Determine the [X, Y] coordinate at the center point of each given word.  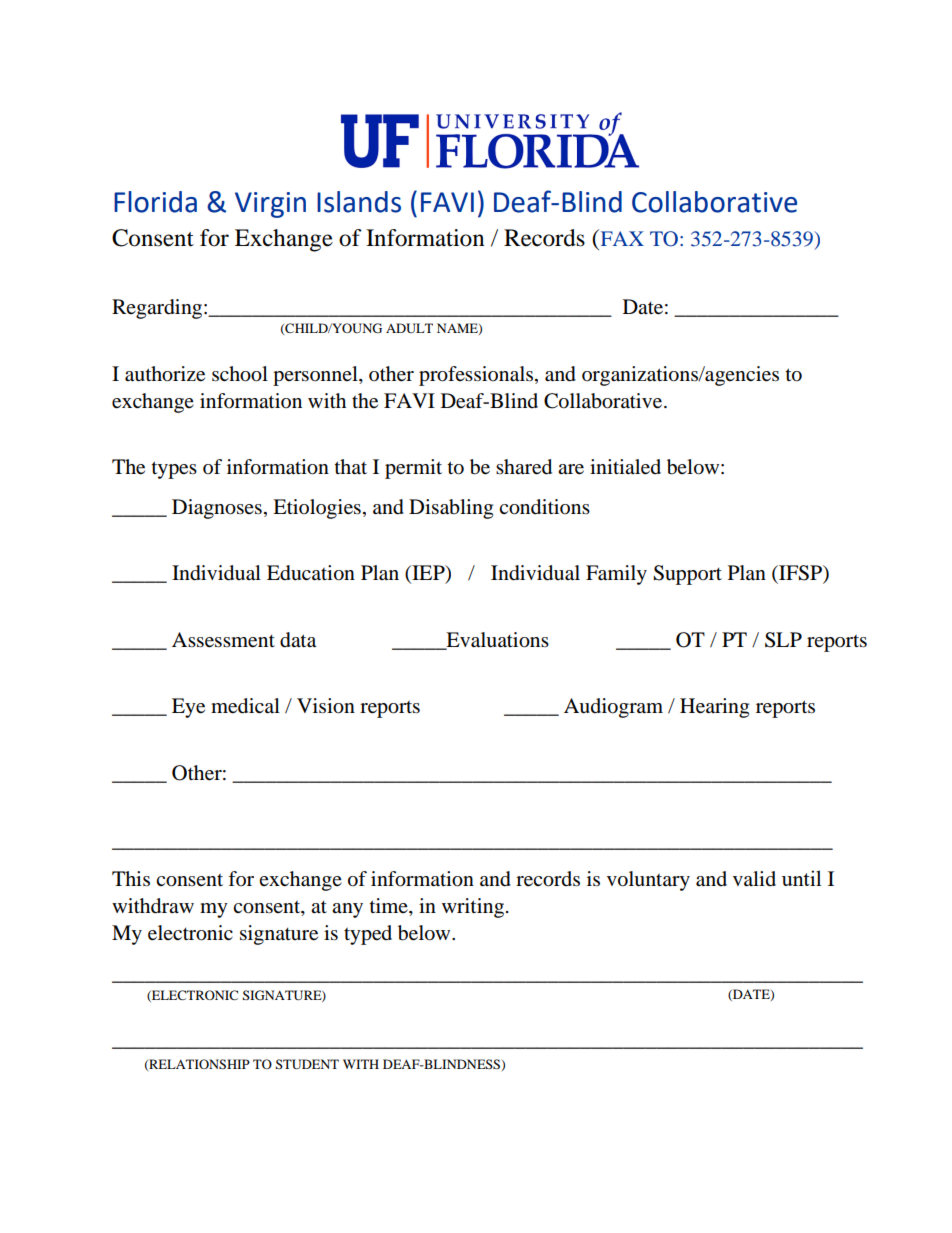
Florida [155, 202]
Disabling [451, 509]
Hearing [714, 708]
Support [687, 575]
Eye [188, 708]
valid [754, 878]
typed [368, 935]
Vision [326, 706]
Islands [359, 202]
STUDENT [307, 1064]
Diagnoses [217, 509]
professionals [476, 376]
